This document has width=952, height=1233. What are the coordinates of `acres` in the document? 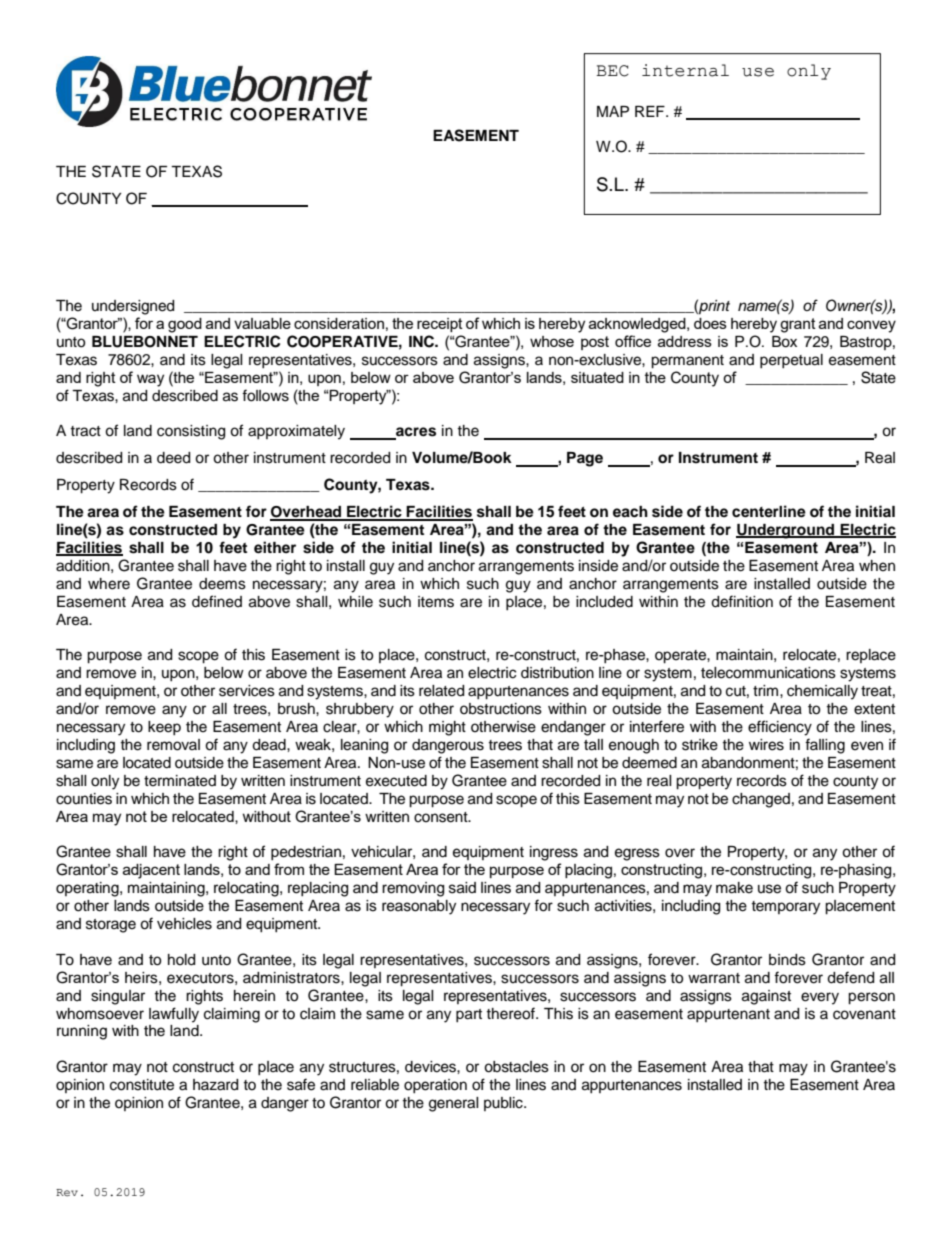 It's located at (415, 433).
